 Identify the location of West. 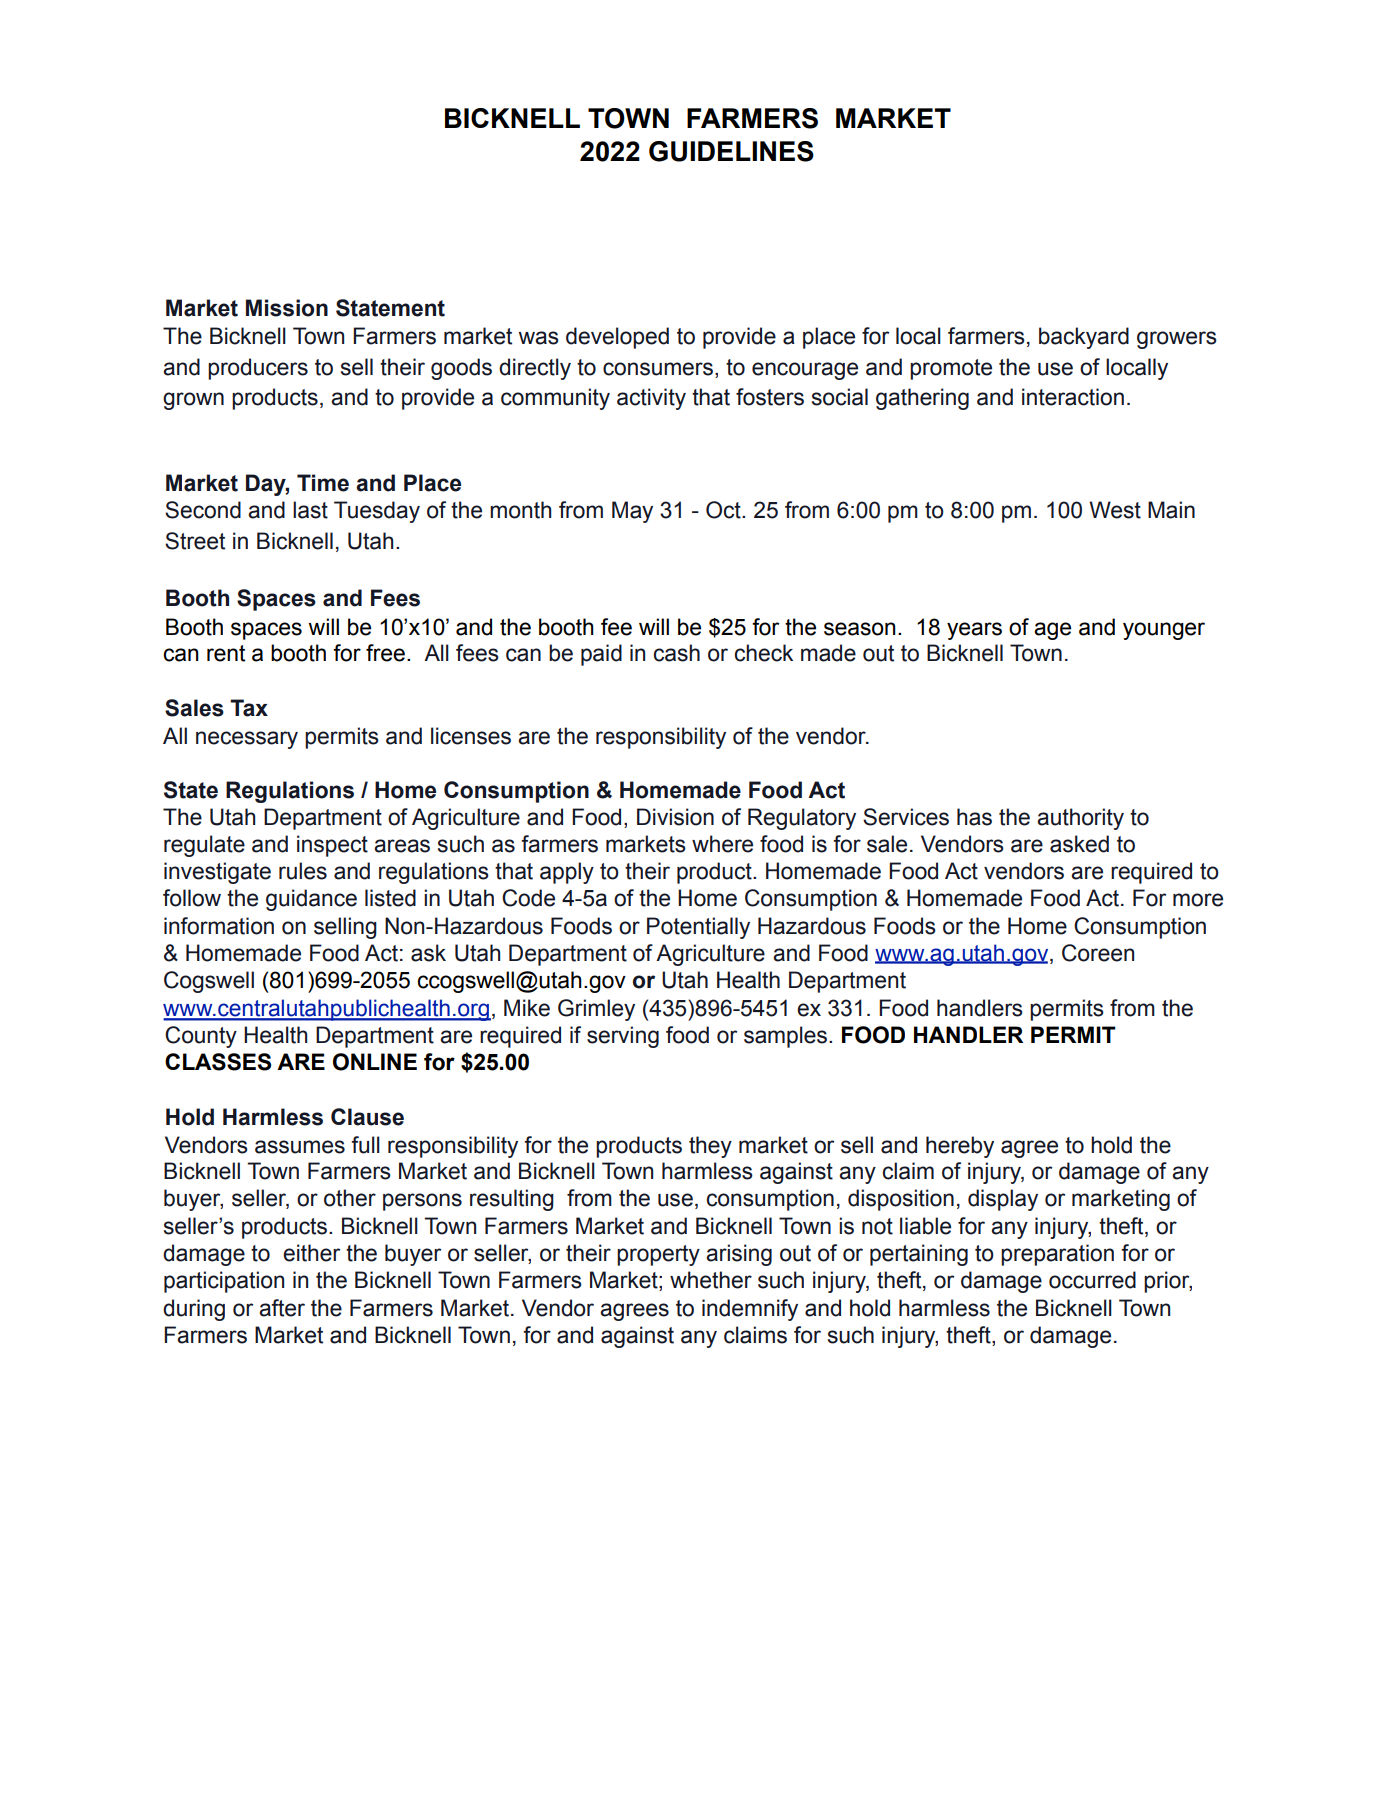
(1115, 510).
